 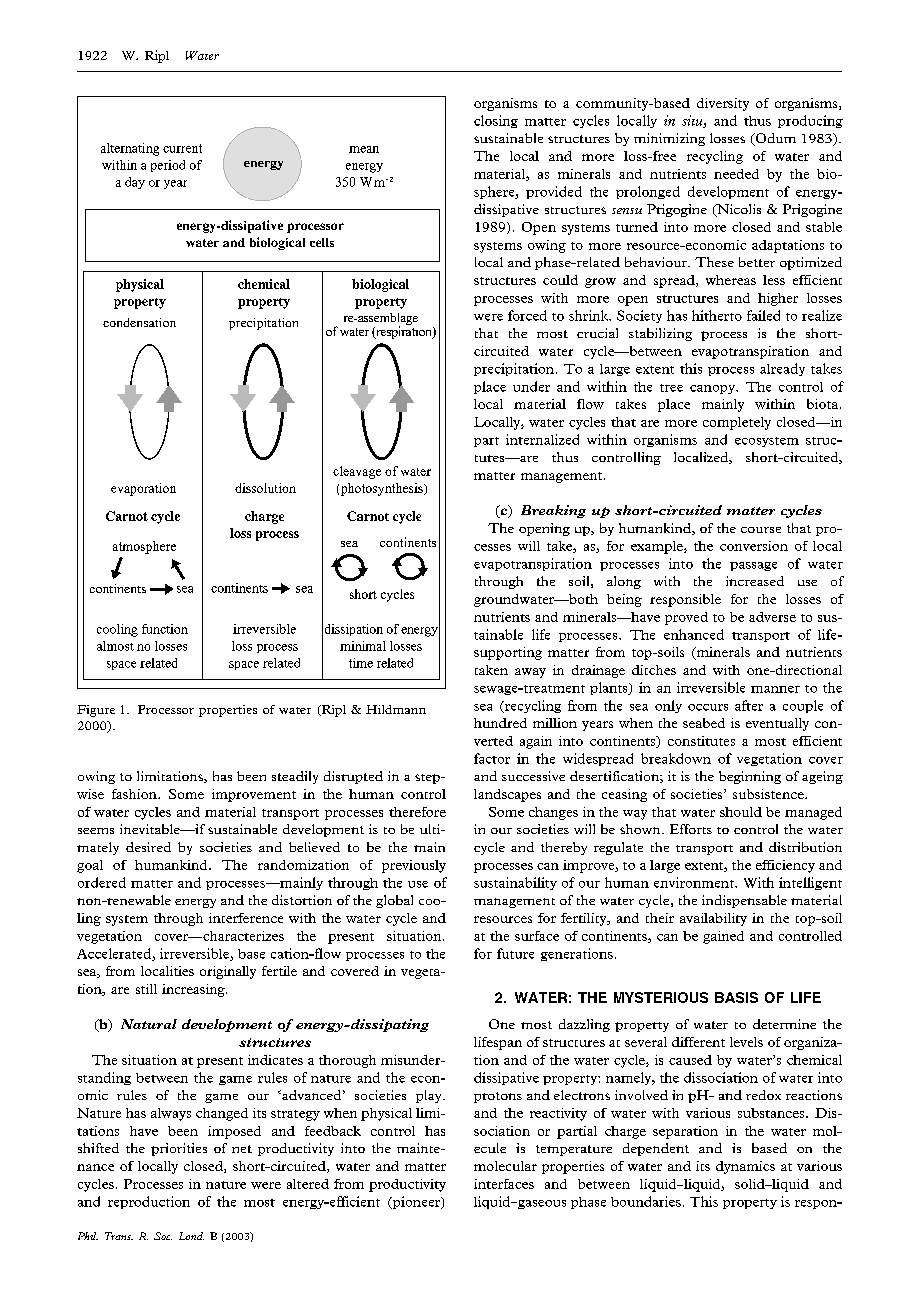 I want to click on future, so click(x=515, y=953).
